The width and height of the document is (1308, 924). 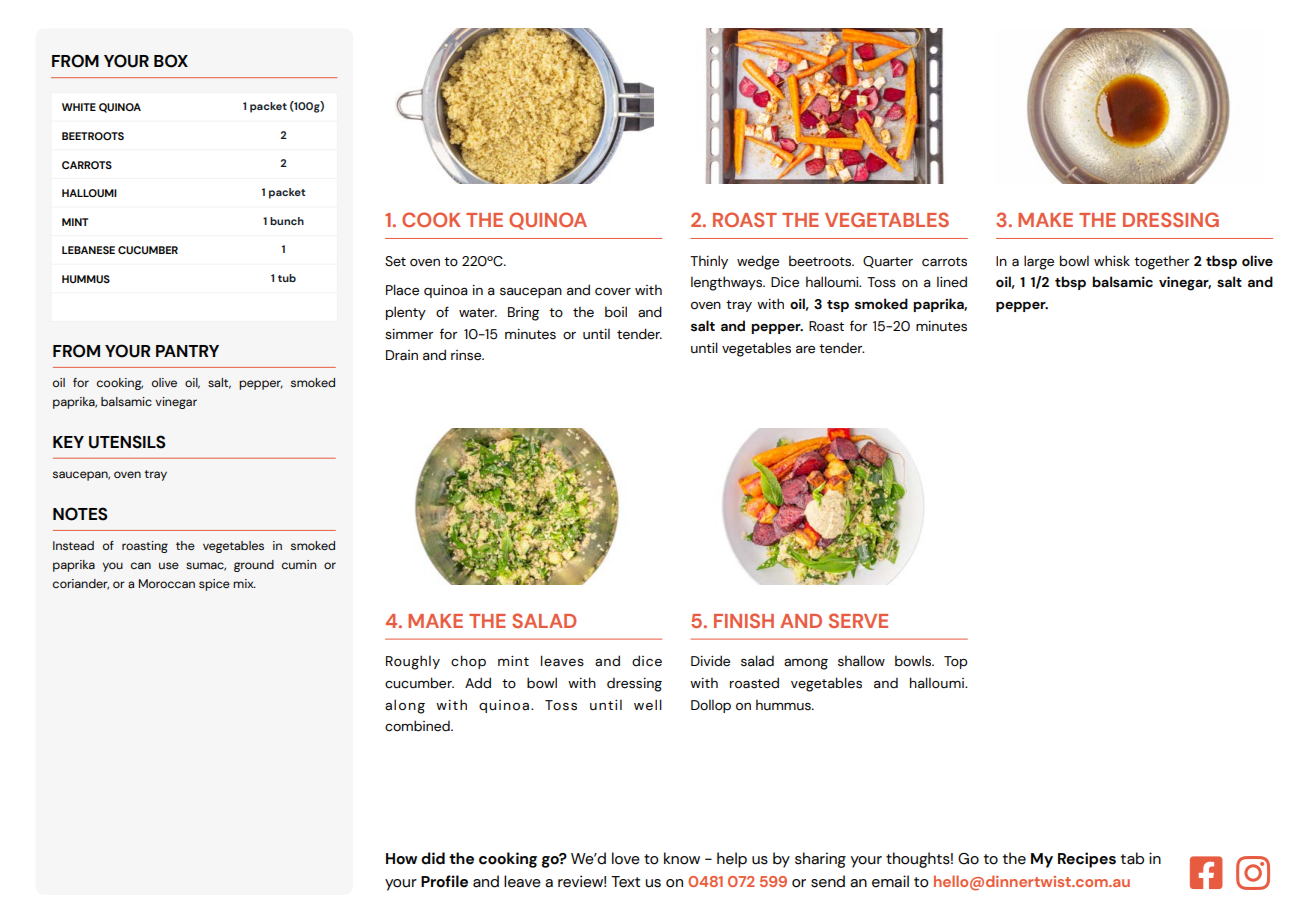 I want to click on spice, so click(x=214, y=585).
